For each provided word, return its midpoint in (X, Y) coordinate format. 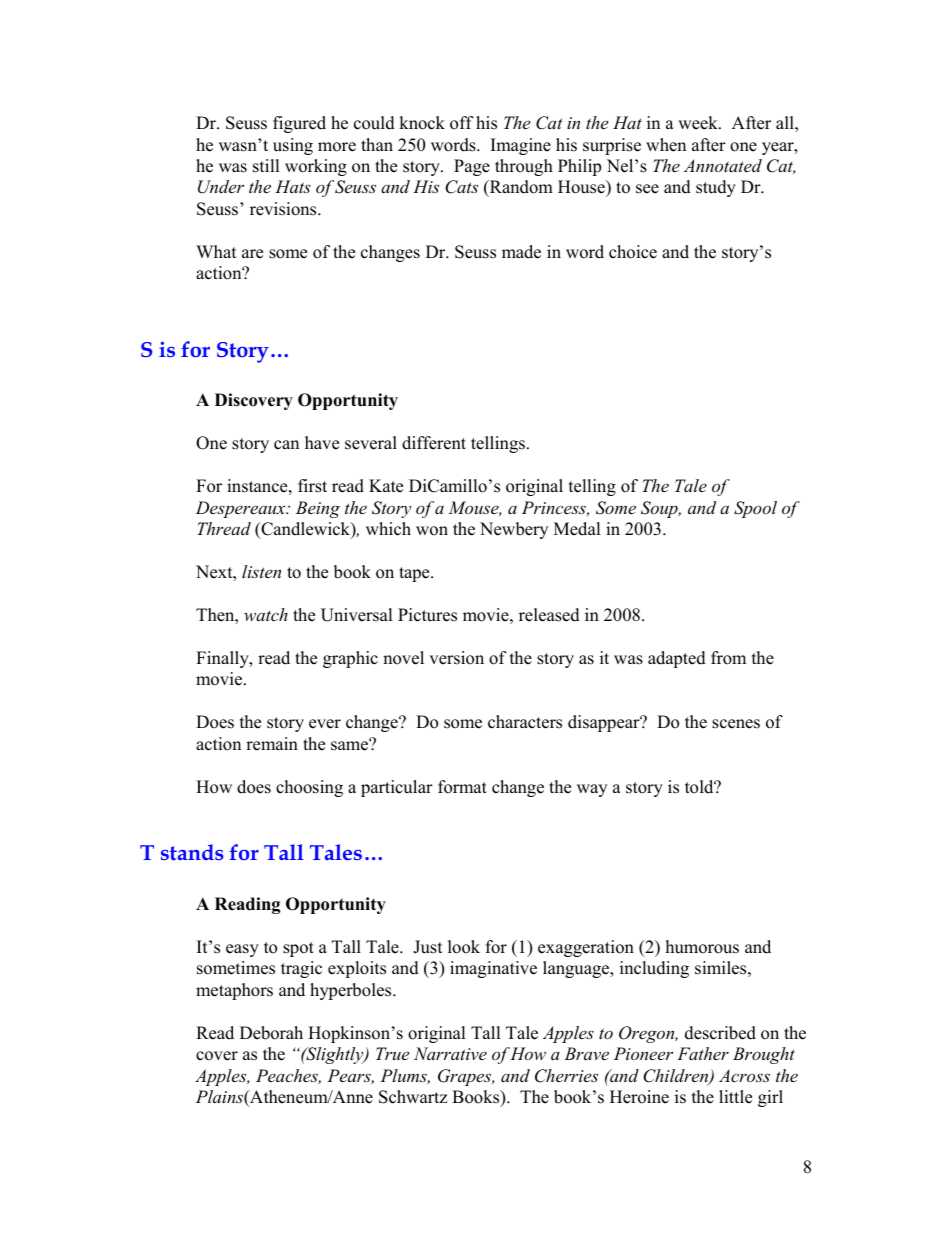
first (312, 486)
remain (272, 744)
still (266, 166)
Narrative (450, 1053)
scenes (736, 724)
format (462, 787)
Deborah (271, 1033)
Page (472, 167)
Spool (755, 509)
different (434, 443)
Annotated (723, 165)
